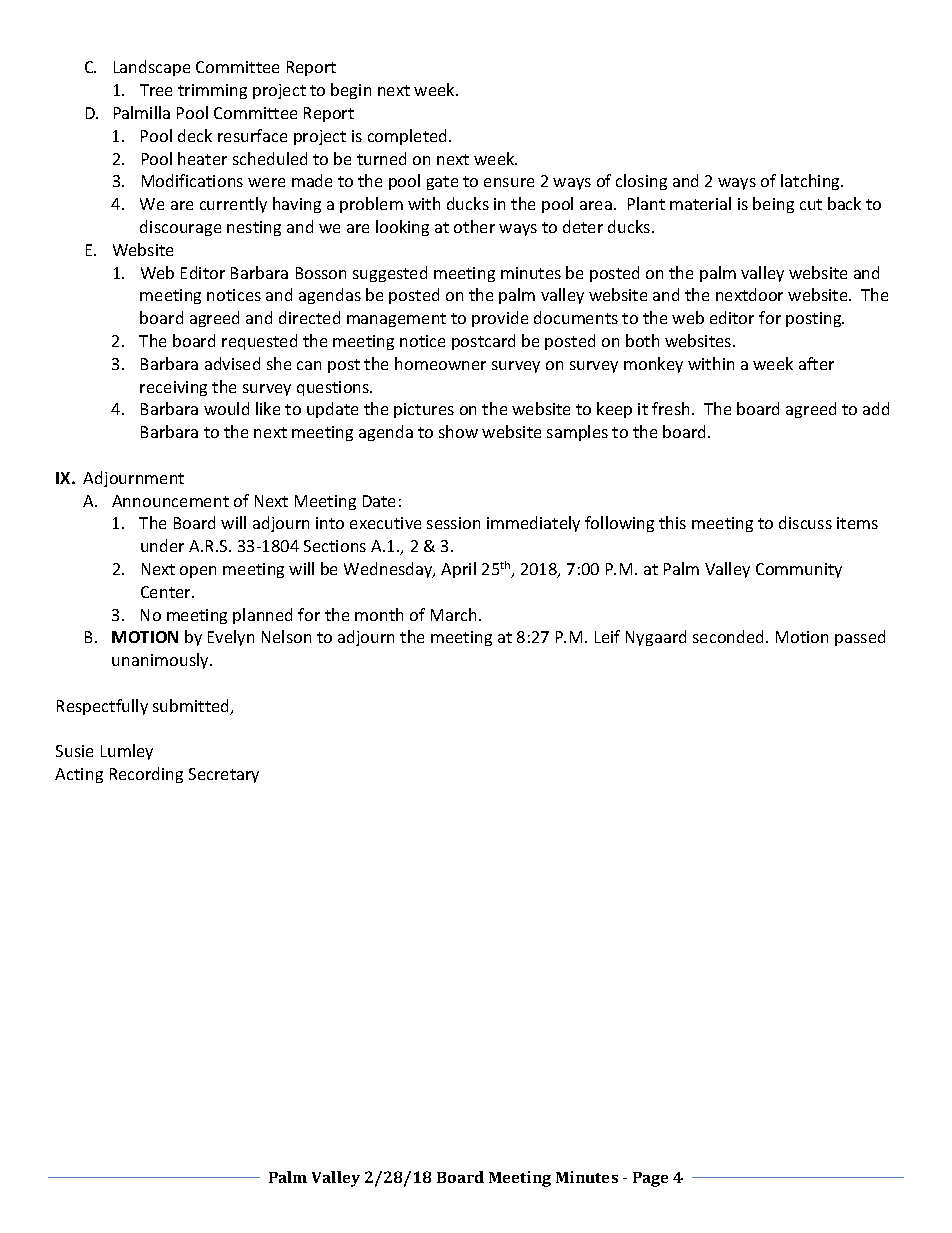  What do you see at coordinates (730, 636) in the screenshot?
I see `seconded` at bounding box center [730, 636].
